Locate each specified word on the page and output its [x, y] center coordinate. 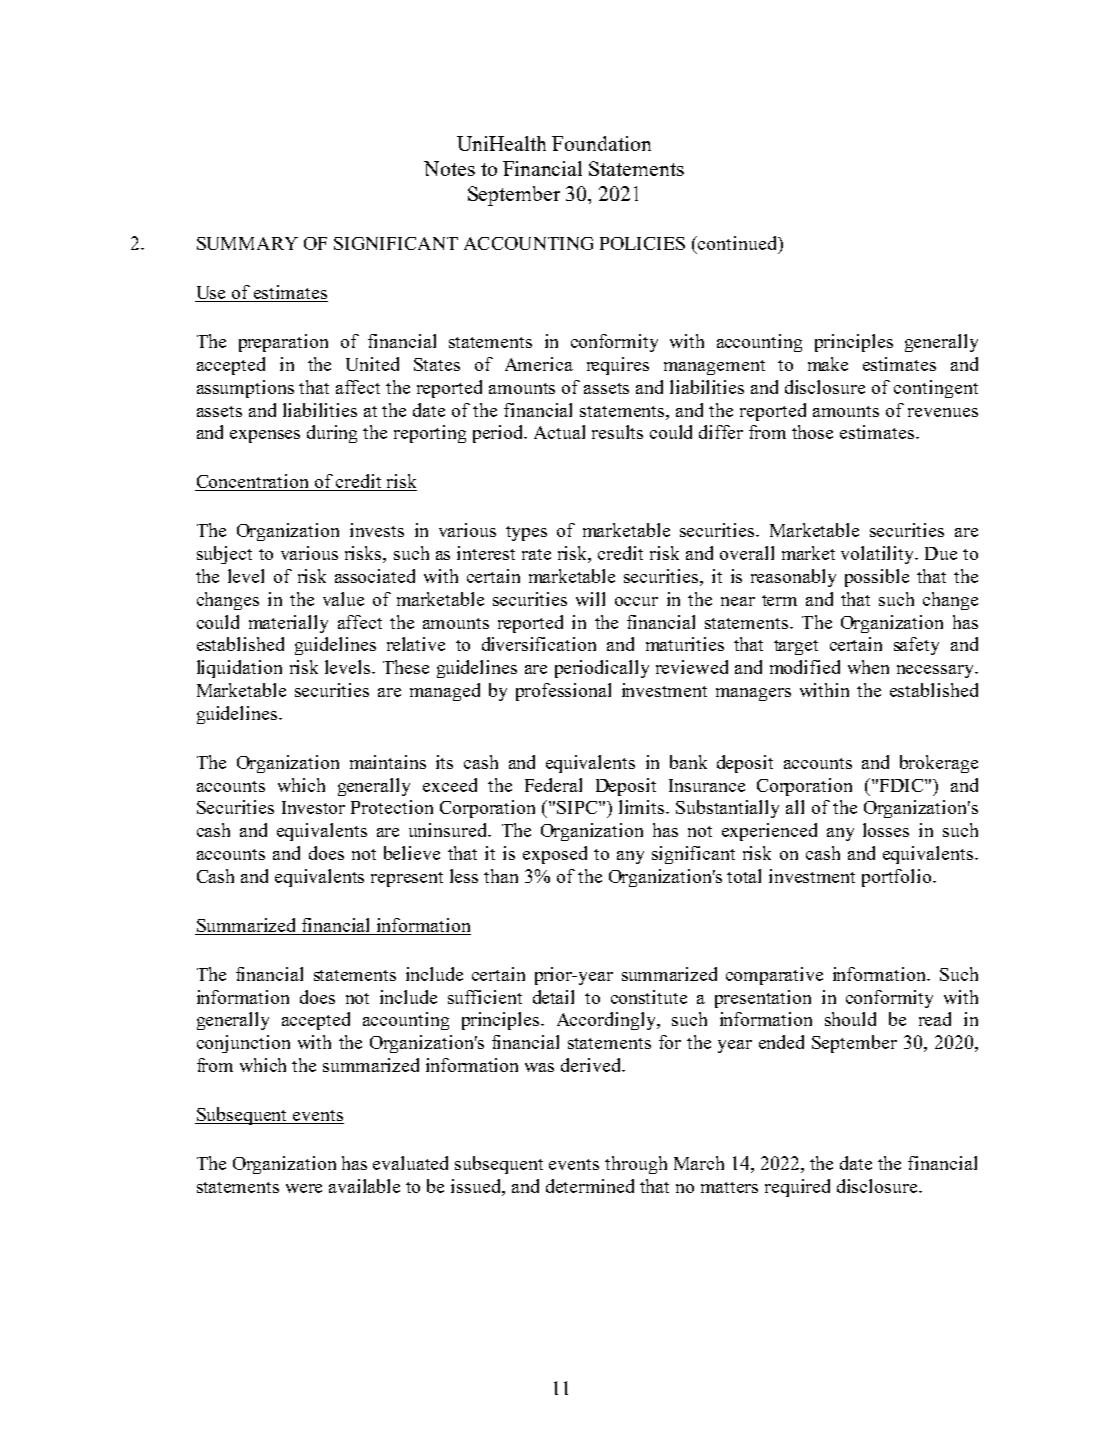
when [868, 667]
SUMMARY [247, 243]
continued [738, 244]
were [304, 1188]
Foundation [601, 143]
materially [288, 624]
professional [563, 692]
